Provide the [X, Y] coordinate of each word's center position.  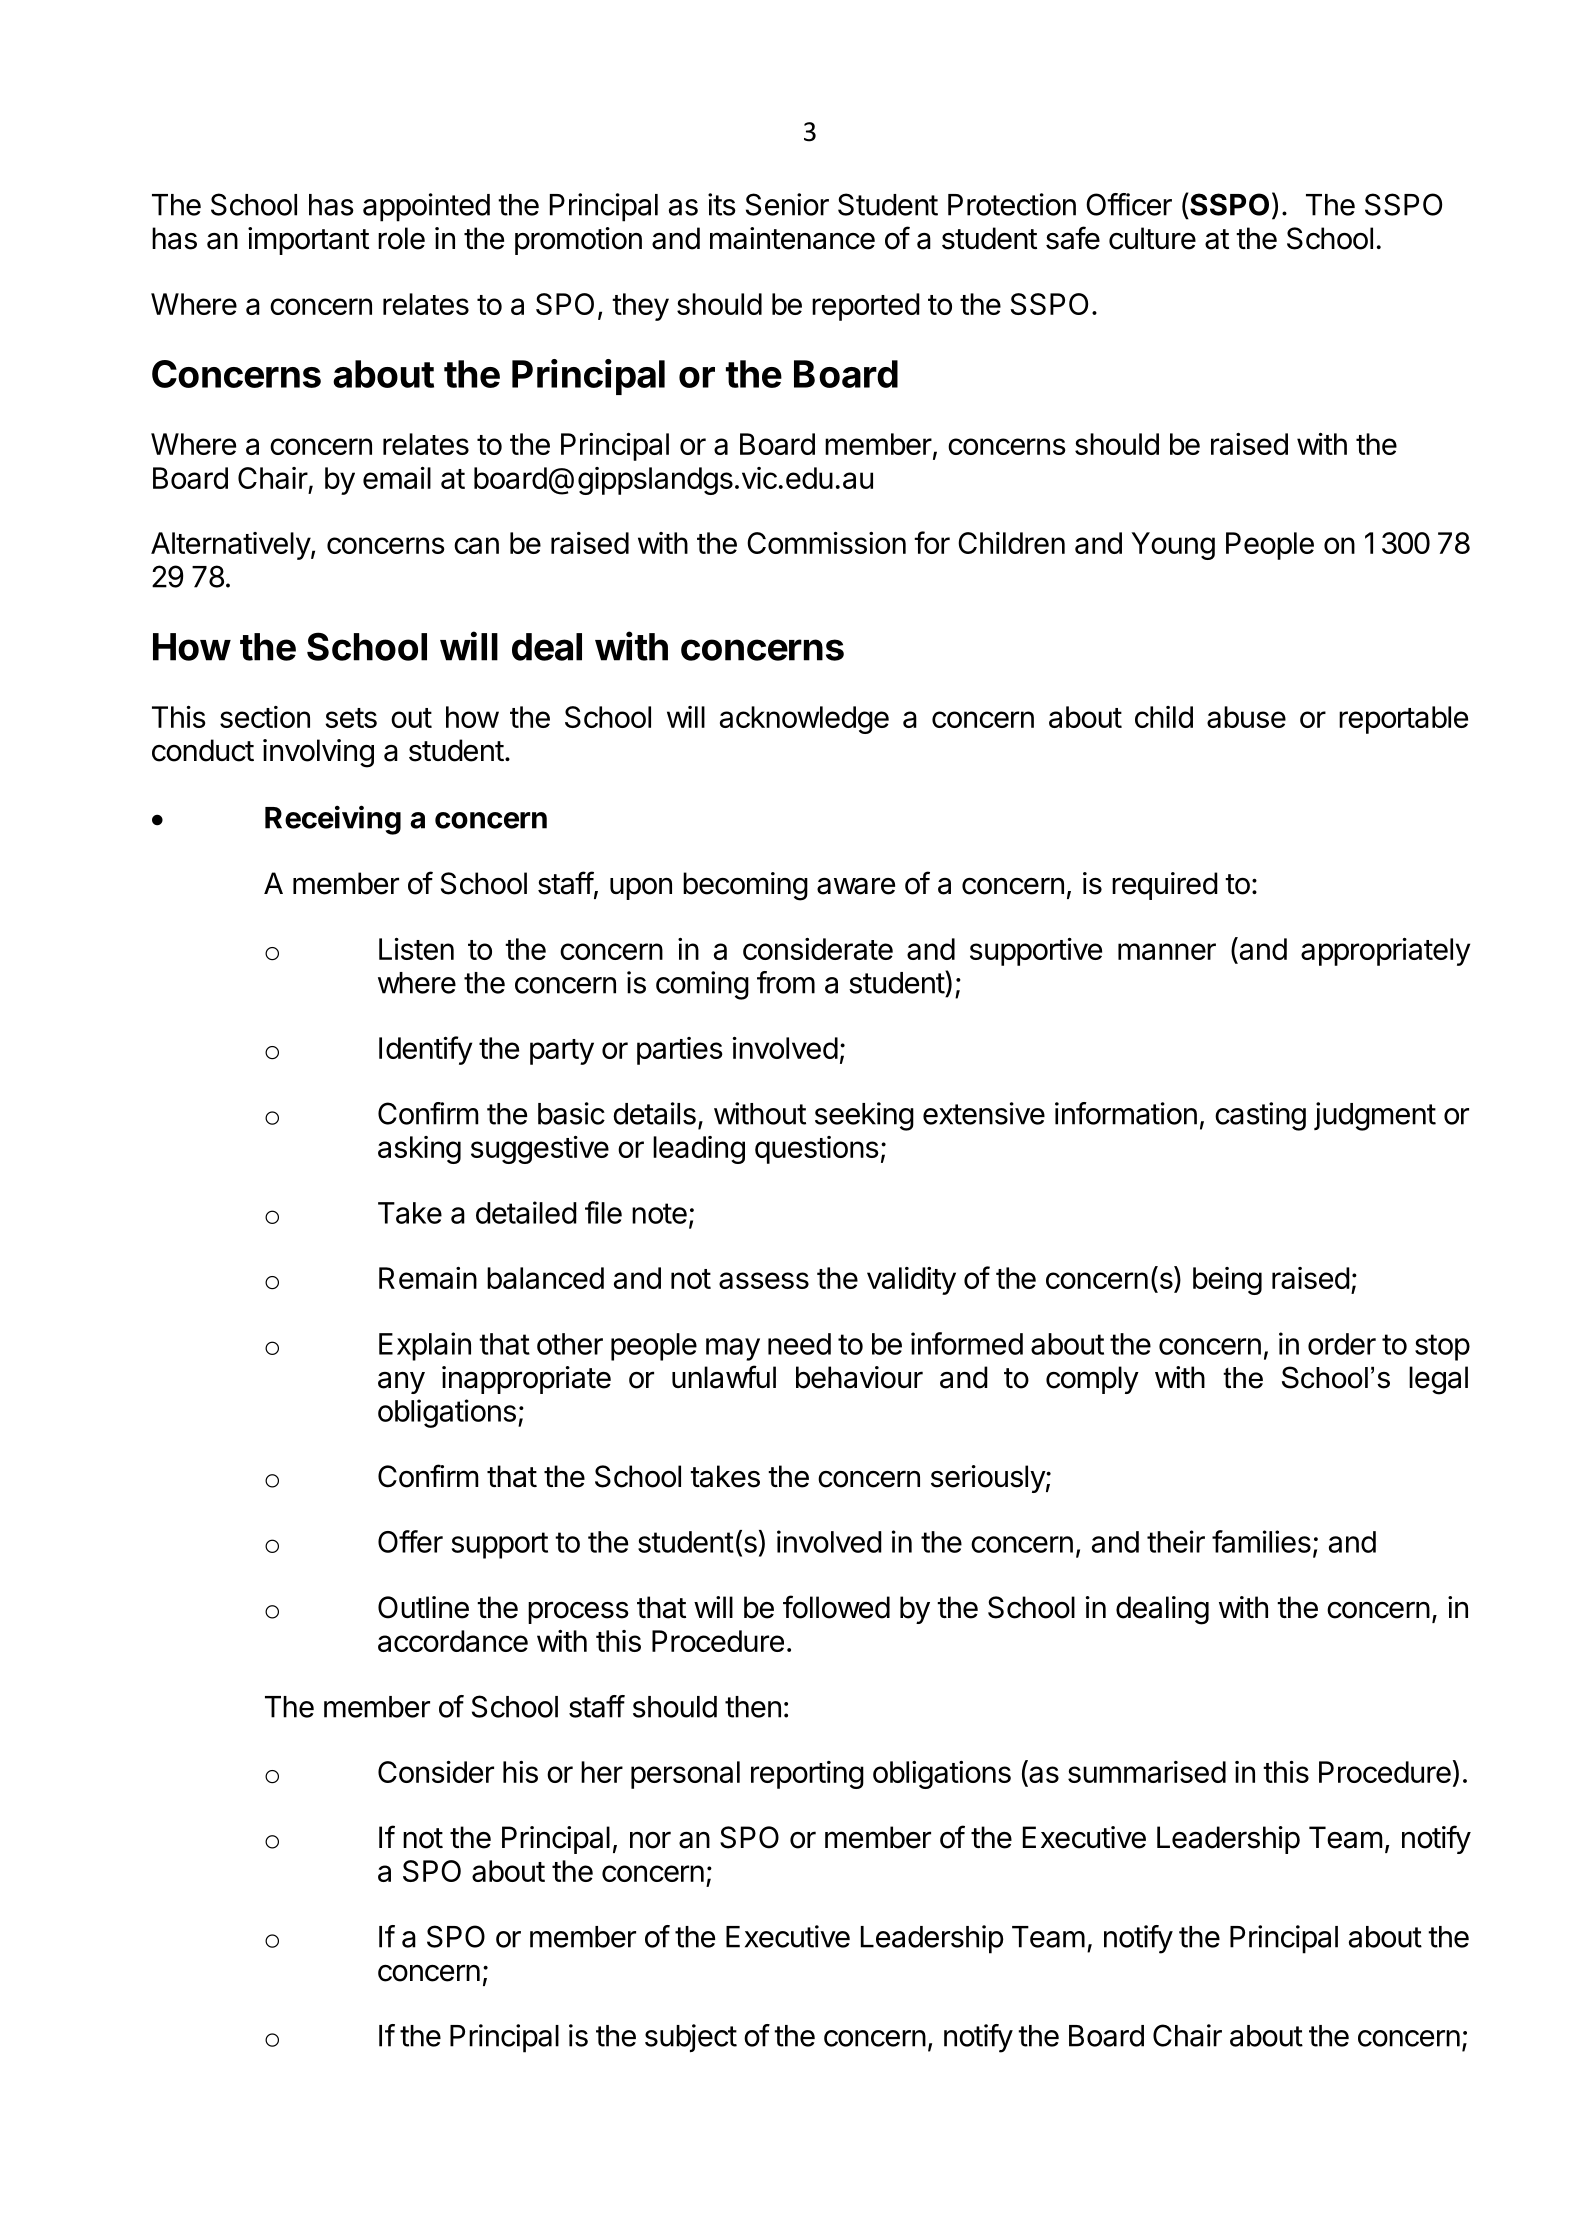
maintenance [792, 238]
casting [1260, 1116]
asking [419, 1150]
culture [1152, 238]
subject [691, 2038]
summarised [1147, 1772]
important [308, 241]
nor [650, 1840]
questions [817, 1150]
